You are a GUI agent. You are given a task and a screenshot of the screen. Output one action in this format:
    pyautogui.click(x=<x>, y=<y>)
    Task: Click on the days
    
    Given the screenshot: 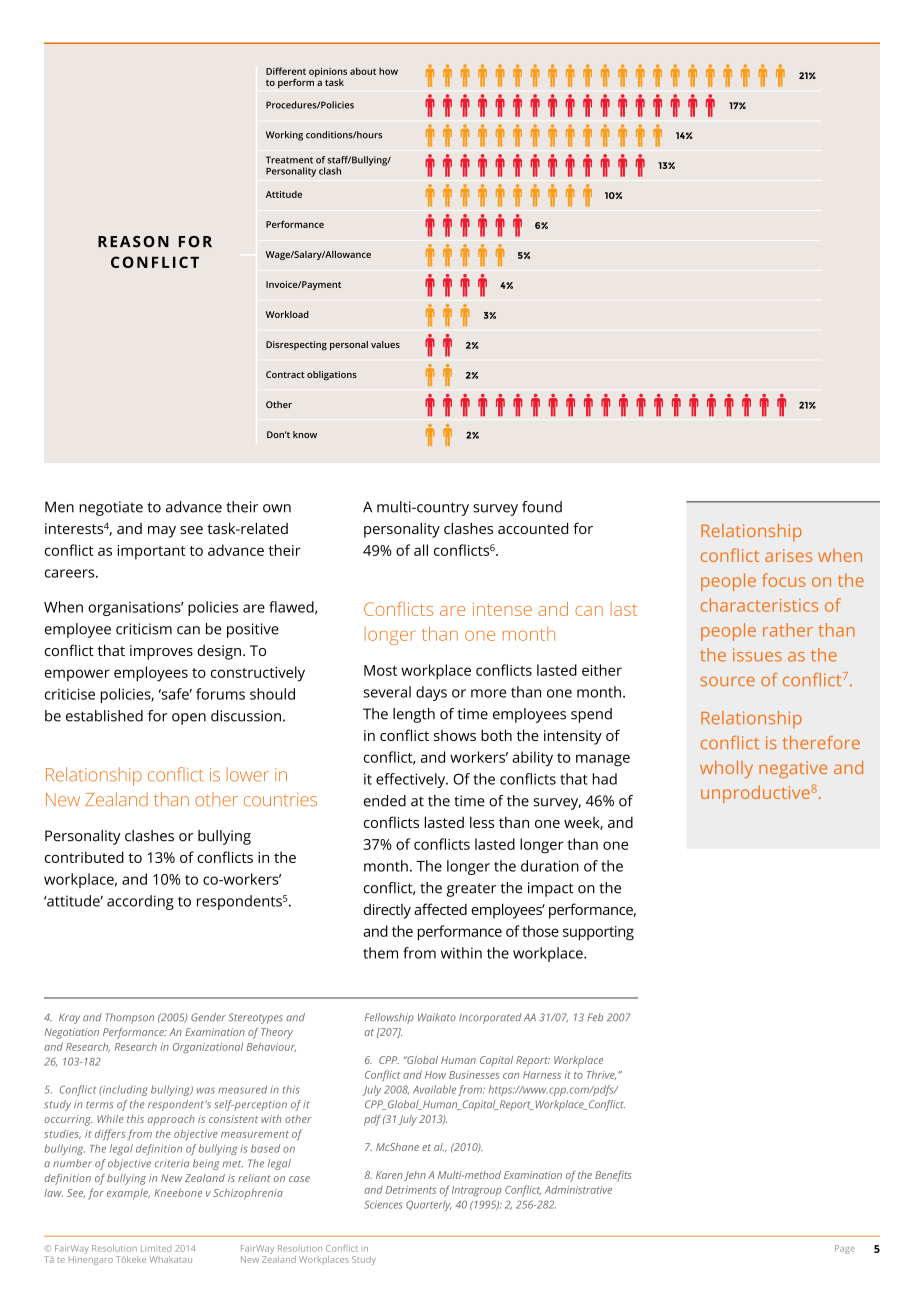 What is the action you would take?
    pyautogui.click(x=431, y=693)
